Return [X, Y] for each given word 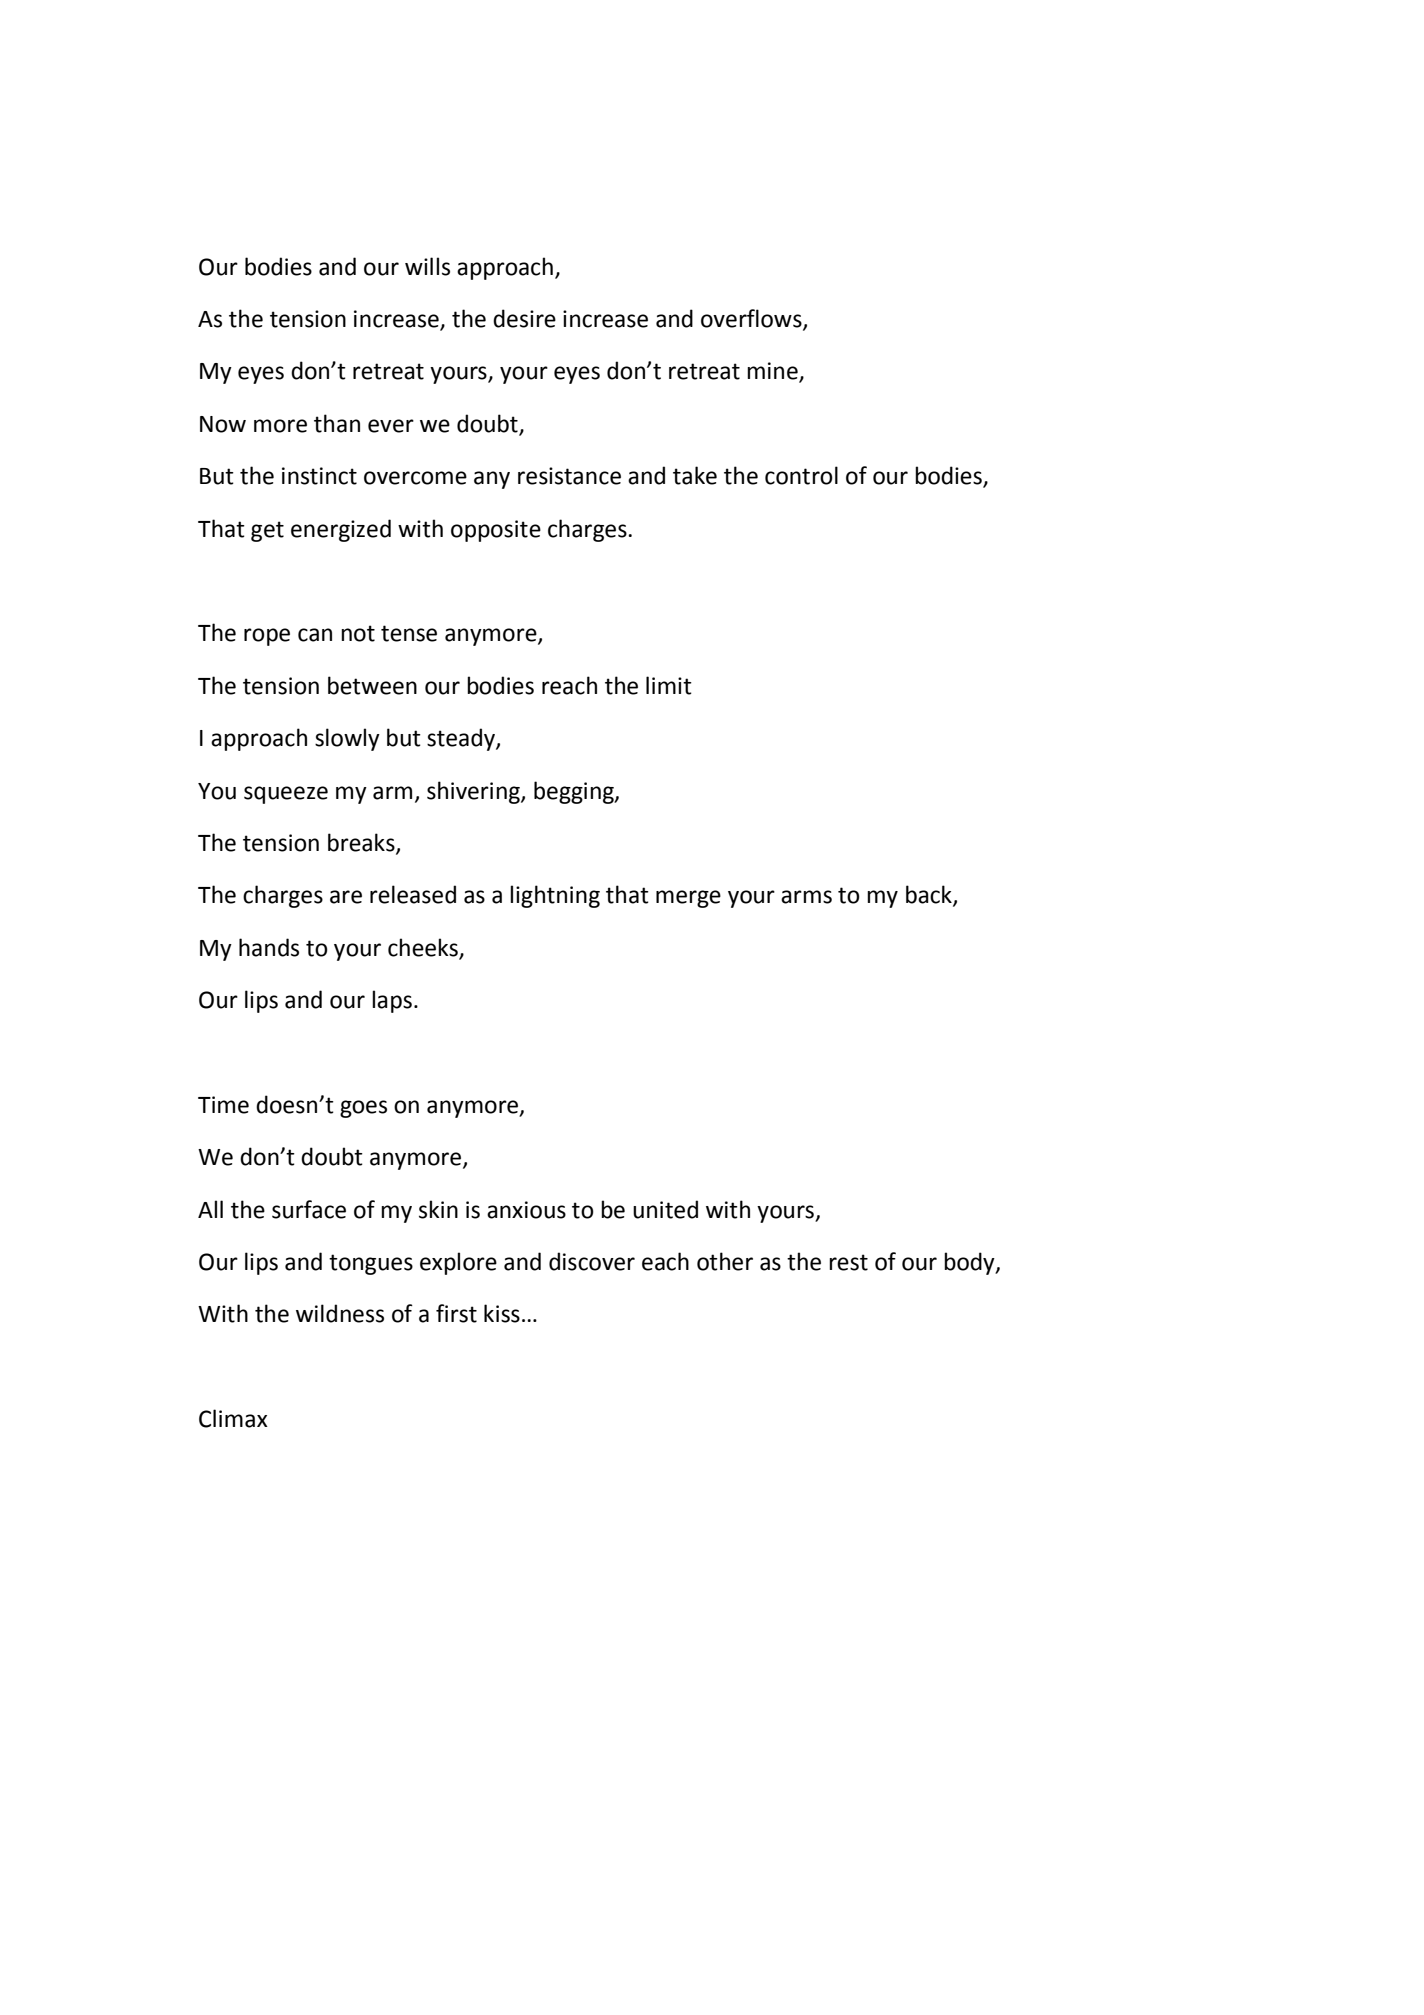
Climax [233, 1418]
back [930, 895]
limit [669, 685]
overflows [752, 319]
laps [392, 1001]
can [315, 635]
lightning [555, 896]
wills [427, 266]
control [801, 475]
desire [524, 318]
